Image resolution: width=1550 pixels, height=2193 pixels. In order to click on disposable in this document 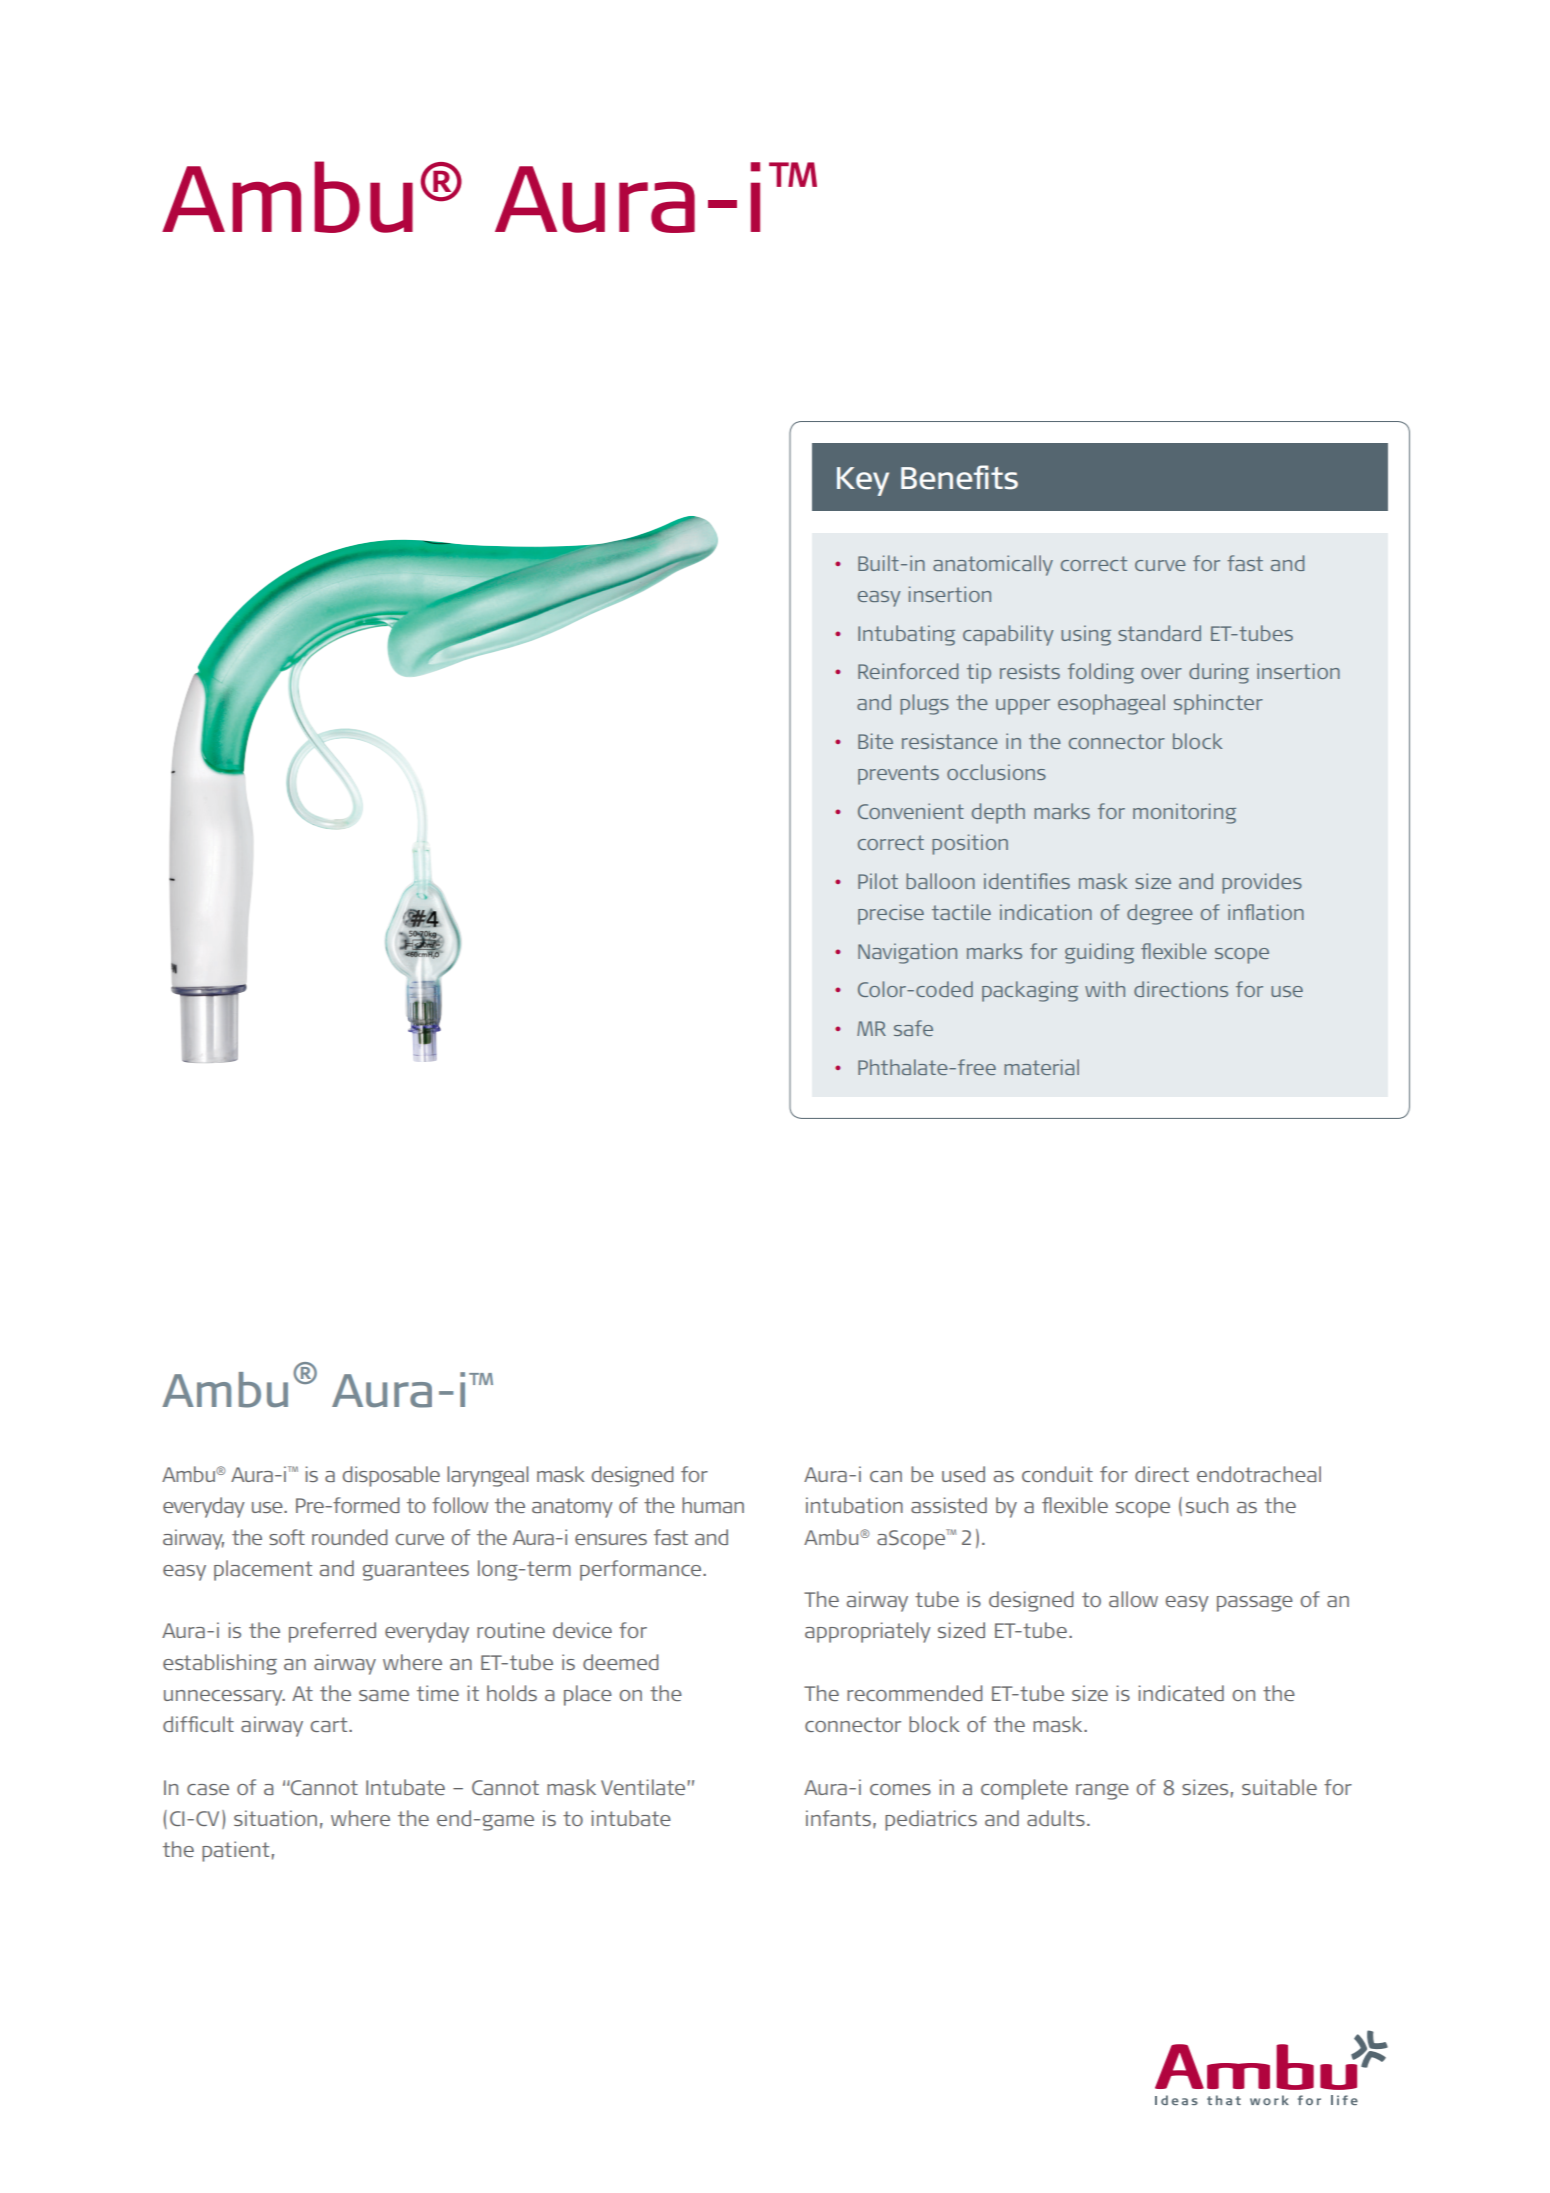, I will do `click(391, 1476)`.
